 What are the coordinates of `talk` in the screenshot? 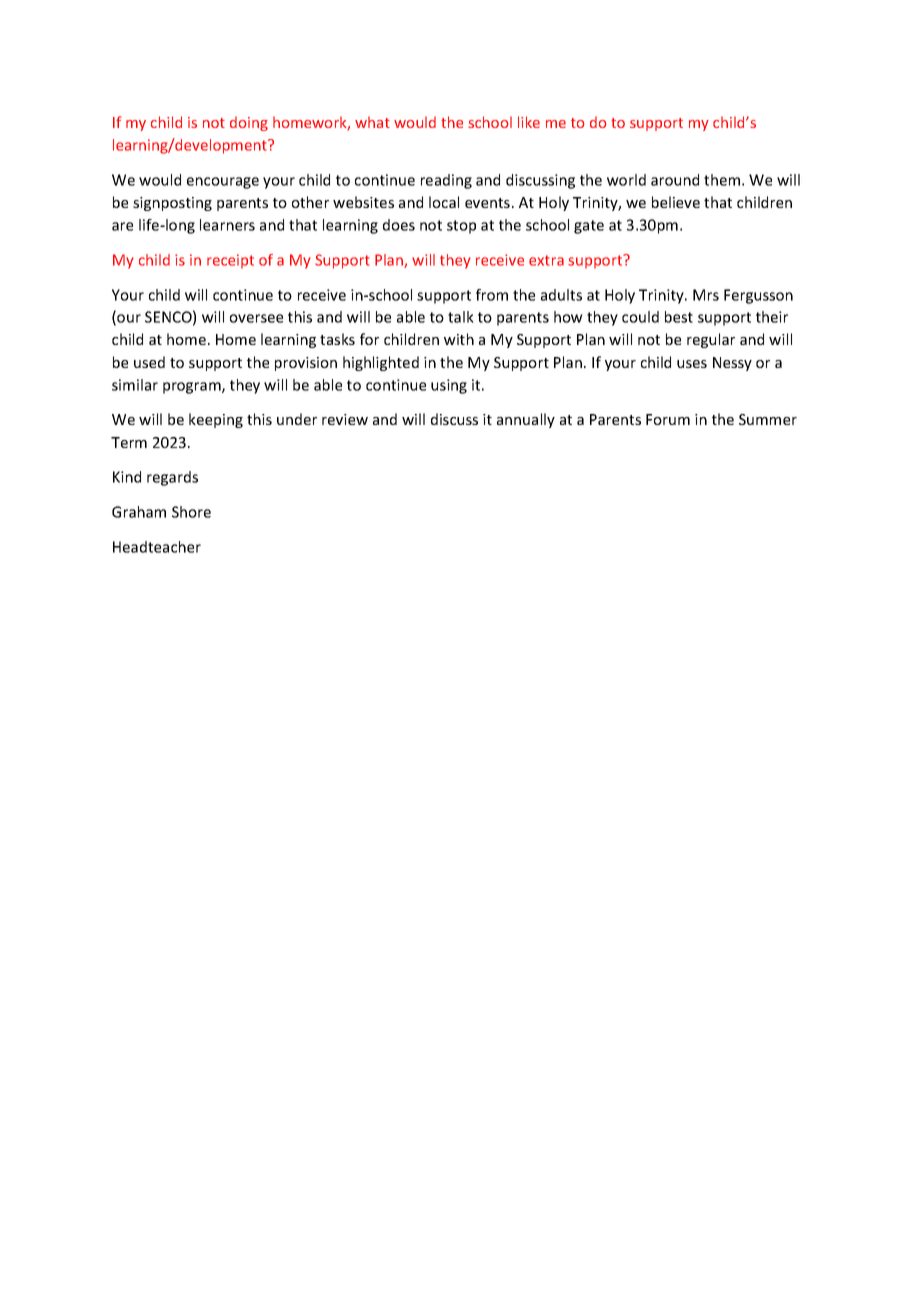 It's located at (461, 317).
